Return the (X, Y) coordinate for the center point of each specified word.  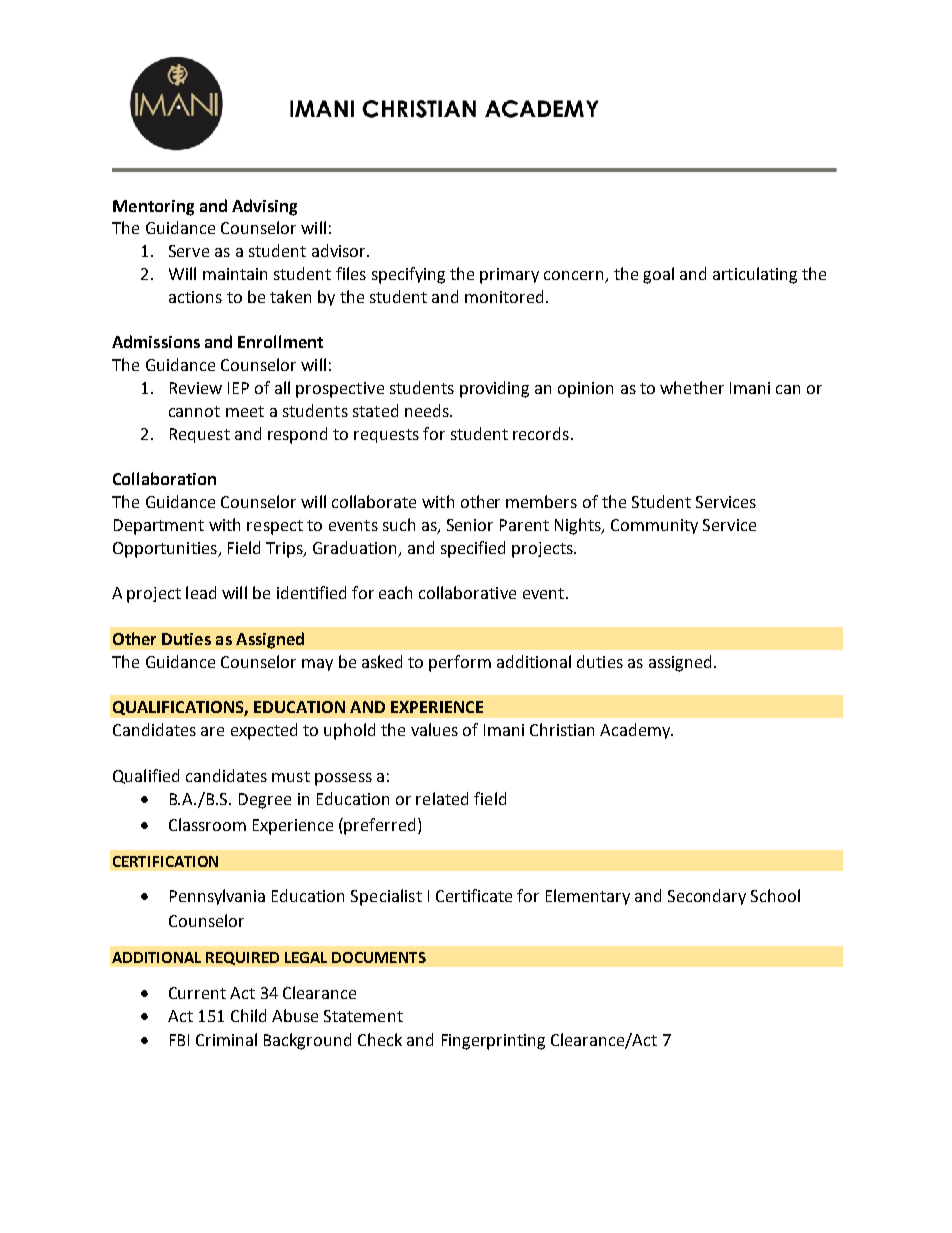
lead (201, 592)
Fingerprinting (493, 1042)
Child (248, 1015)
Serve (189, 251)
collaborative (467, 592)
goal (658, 275)
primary (509, 276)
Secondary (707, 897)
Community (654, 526)
